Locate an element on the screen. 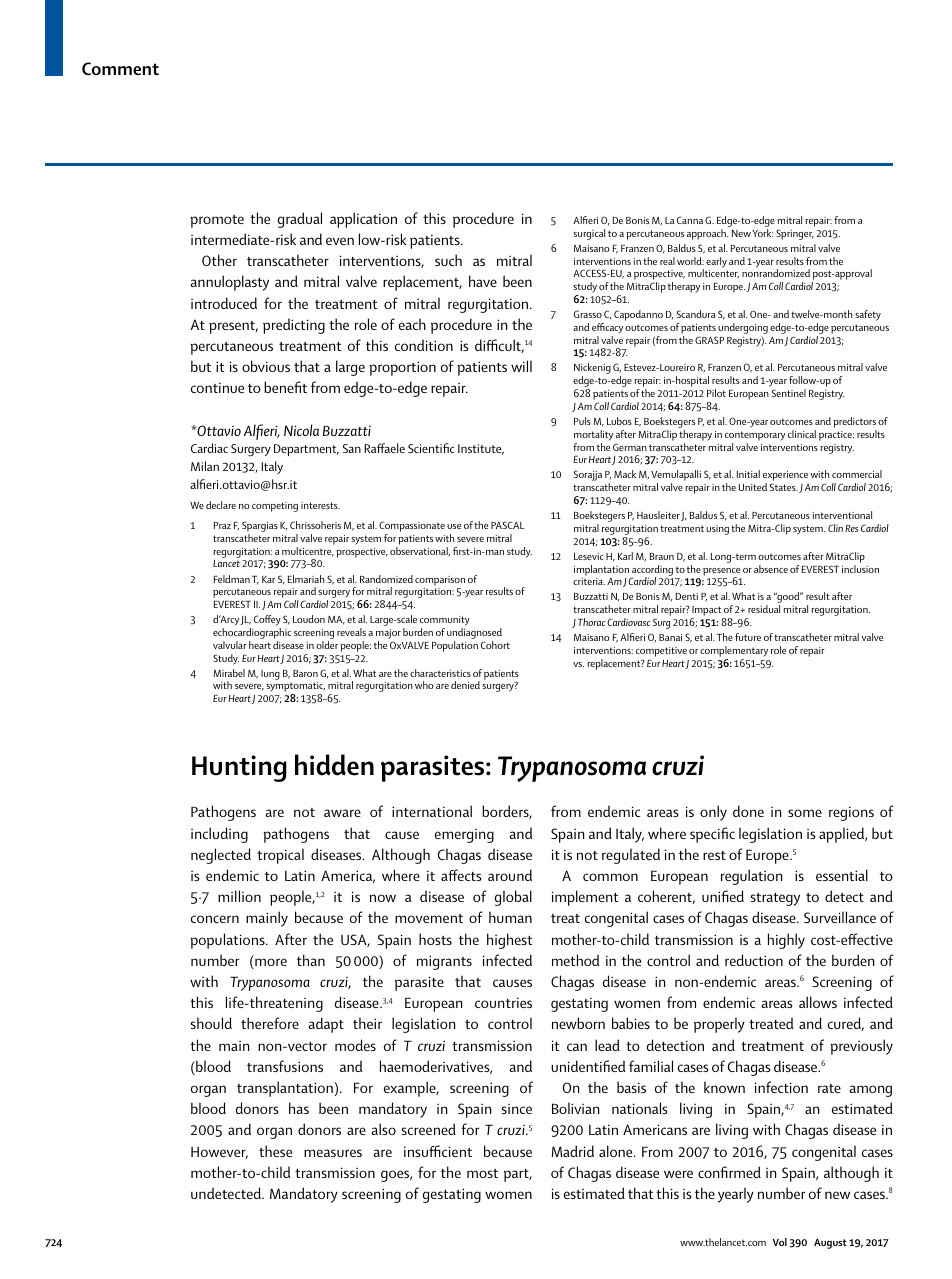 Image resolution: width=952 pixels, height=1279 pixels. most is located at coordinates (482, 1173).
